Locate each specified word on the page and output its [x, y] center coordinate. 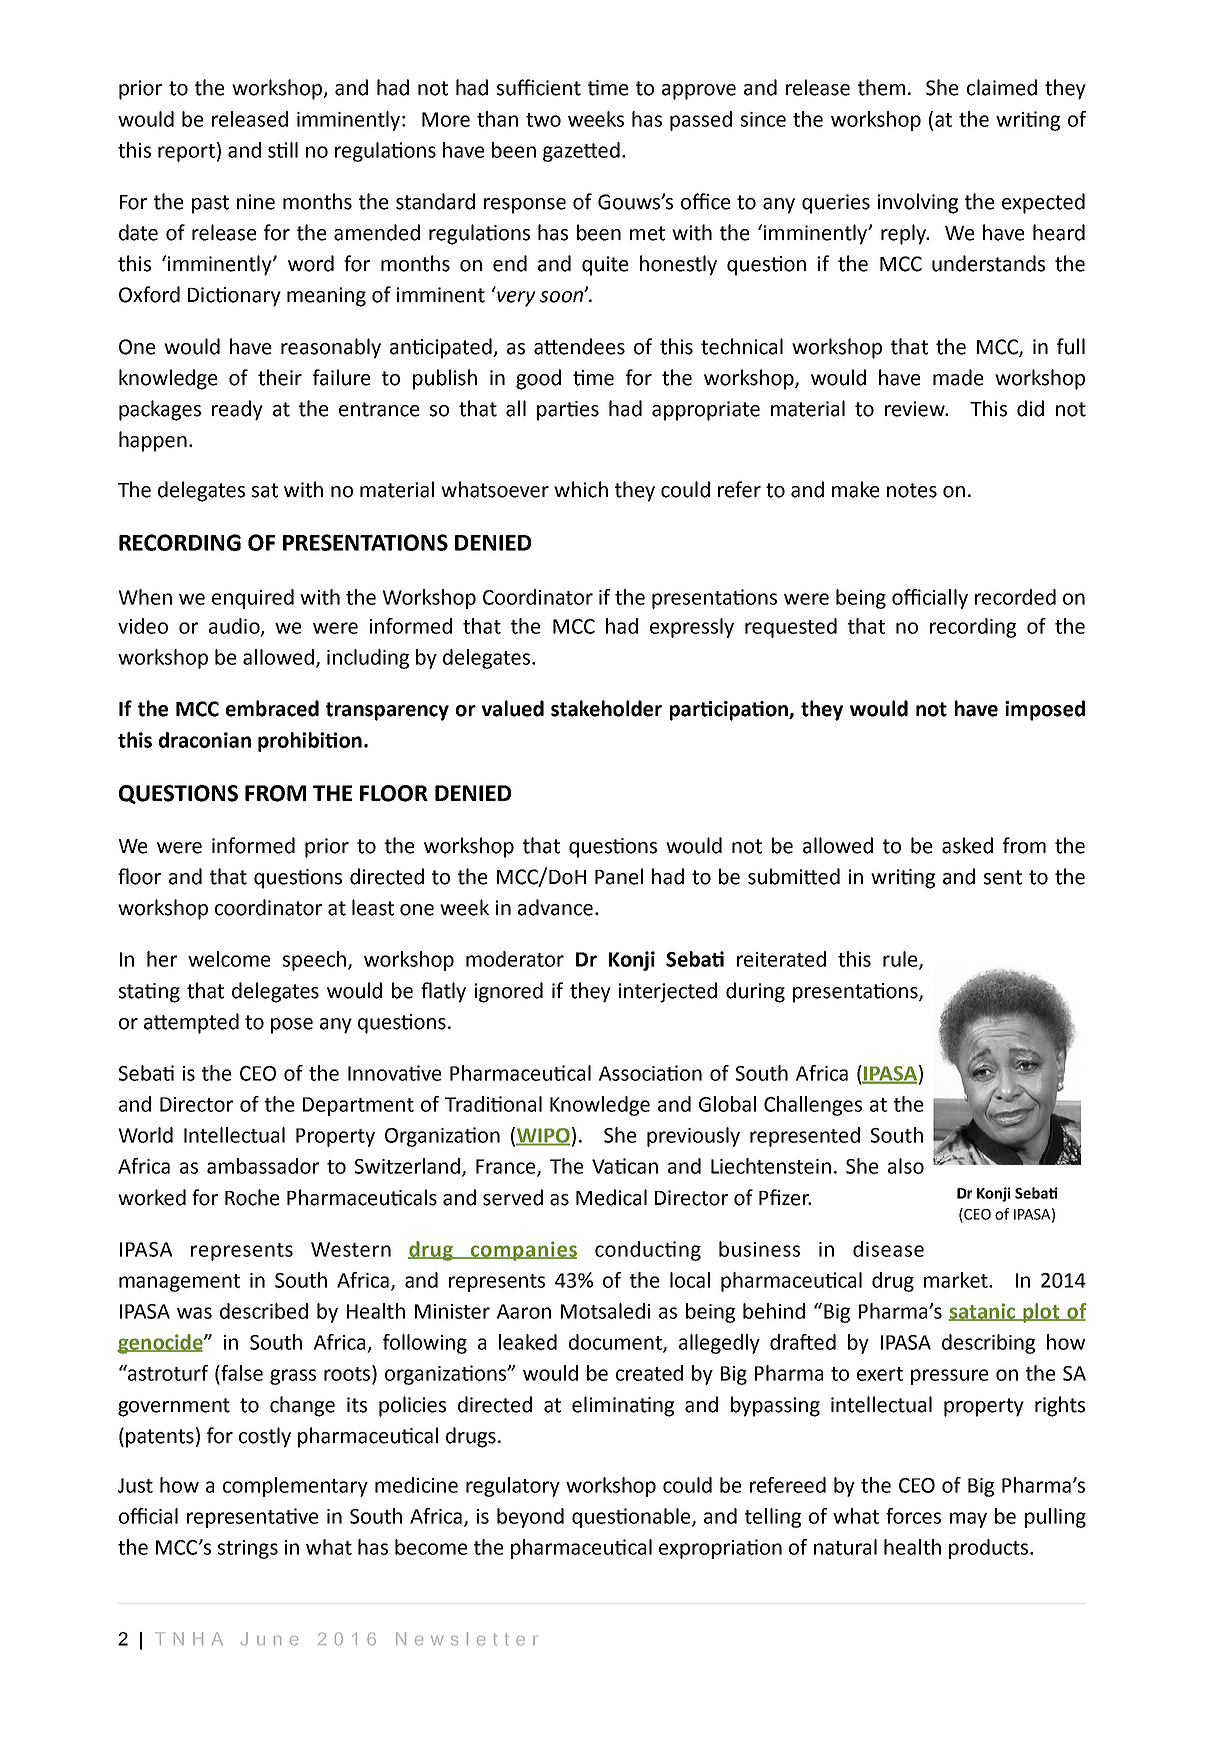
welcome [229, 959]
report [186, 153]
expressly [692, 628]
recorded [1015, 597]
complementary [295, 1487]
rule [901, 960]
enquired [253, 599]
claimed [1002, 87]
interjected [668, 992]
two [543, 120]
